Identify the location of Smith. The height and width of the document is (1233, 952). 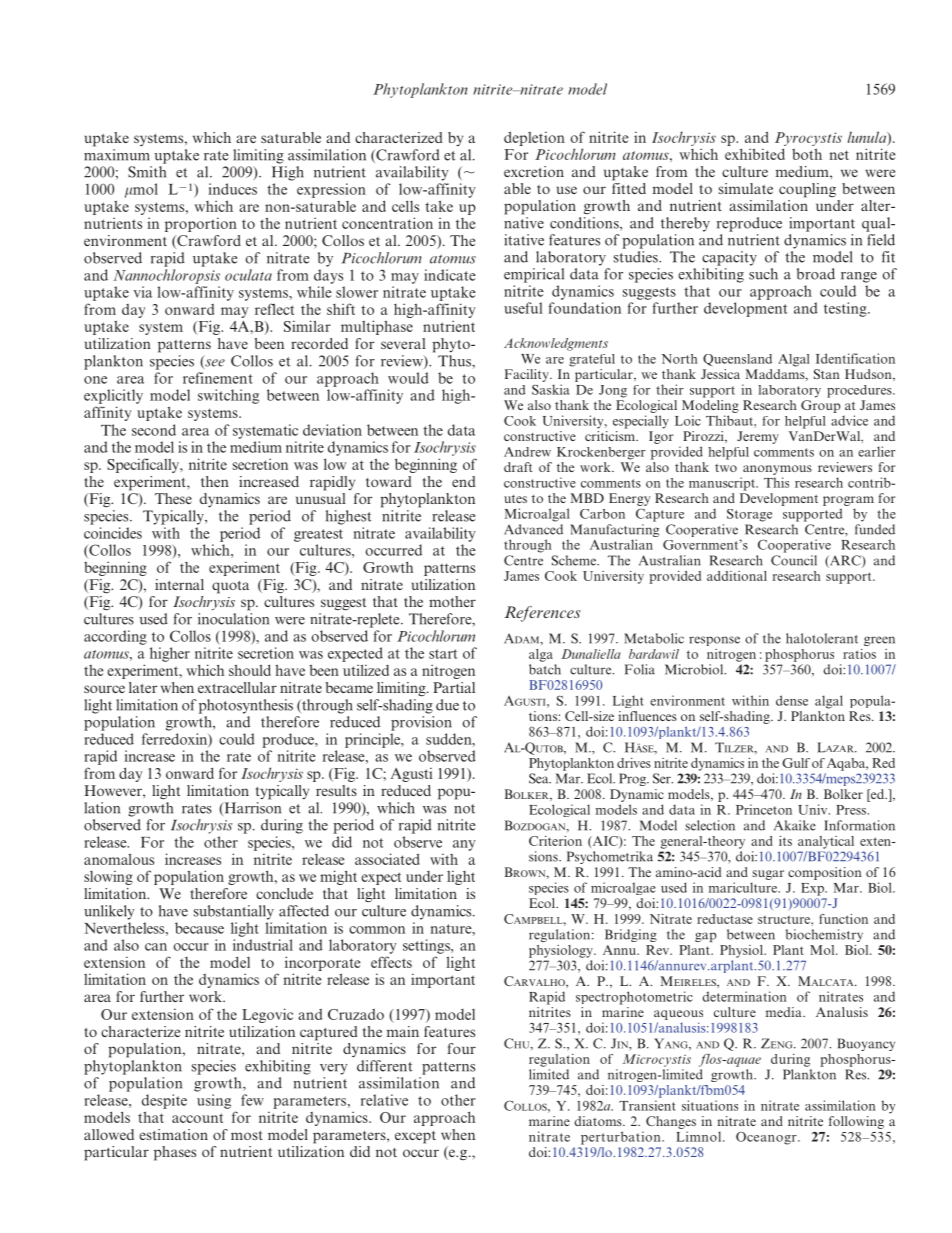
(147, 172).
